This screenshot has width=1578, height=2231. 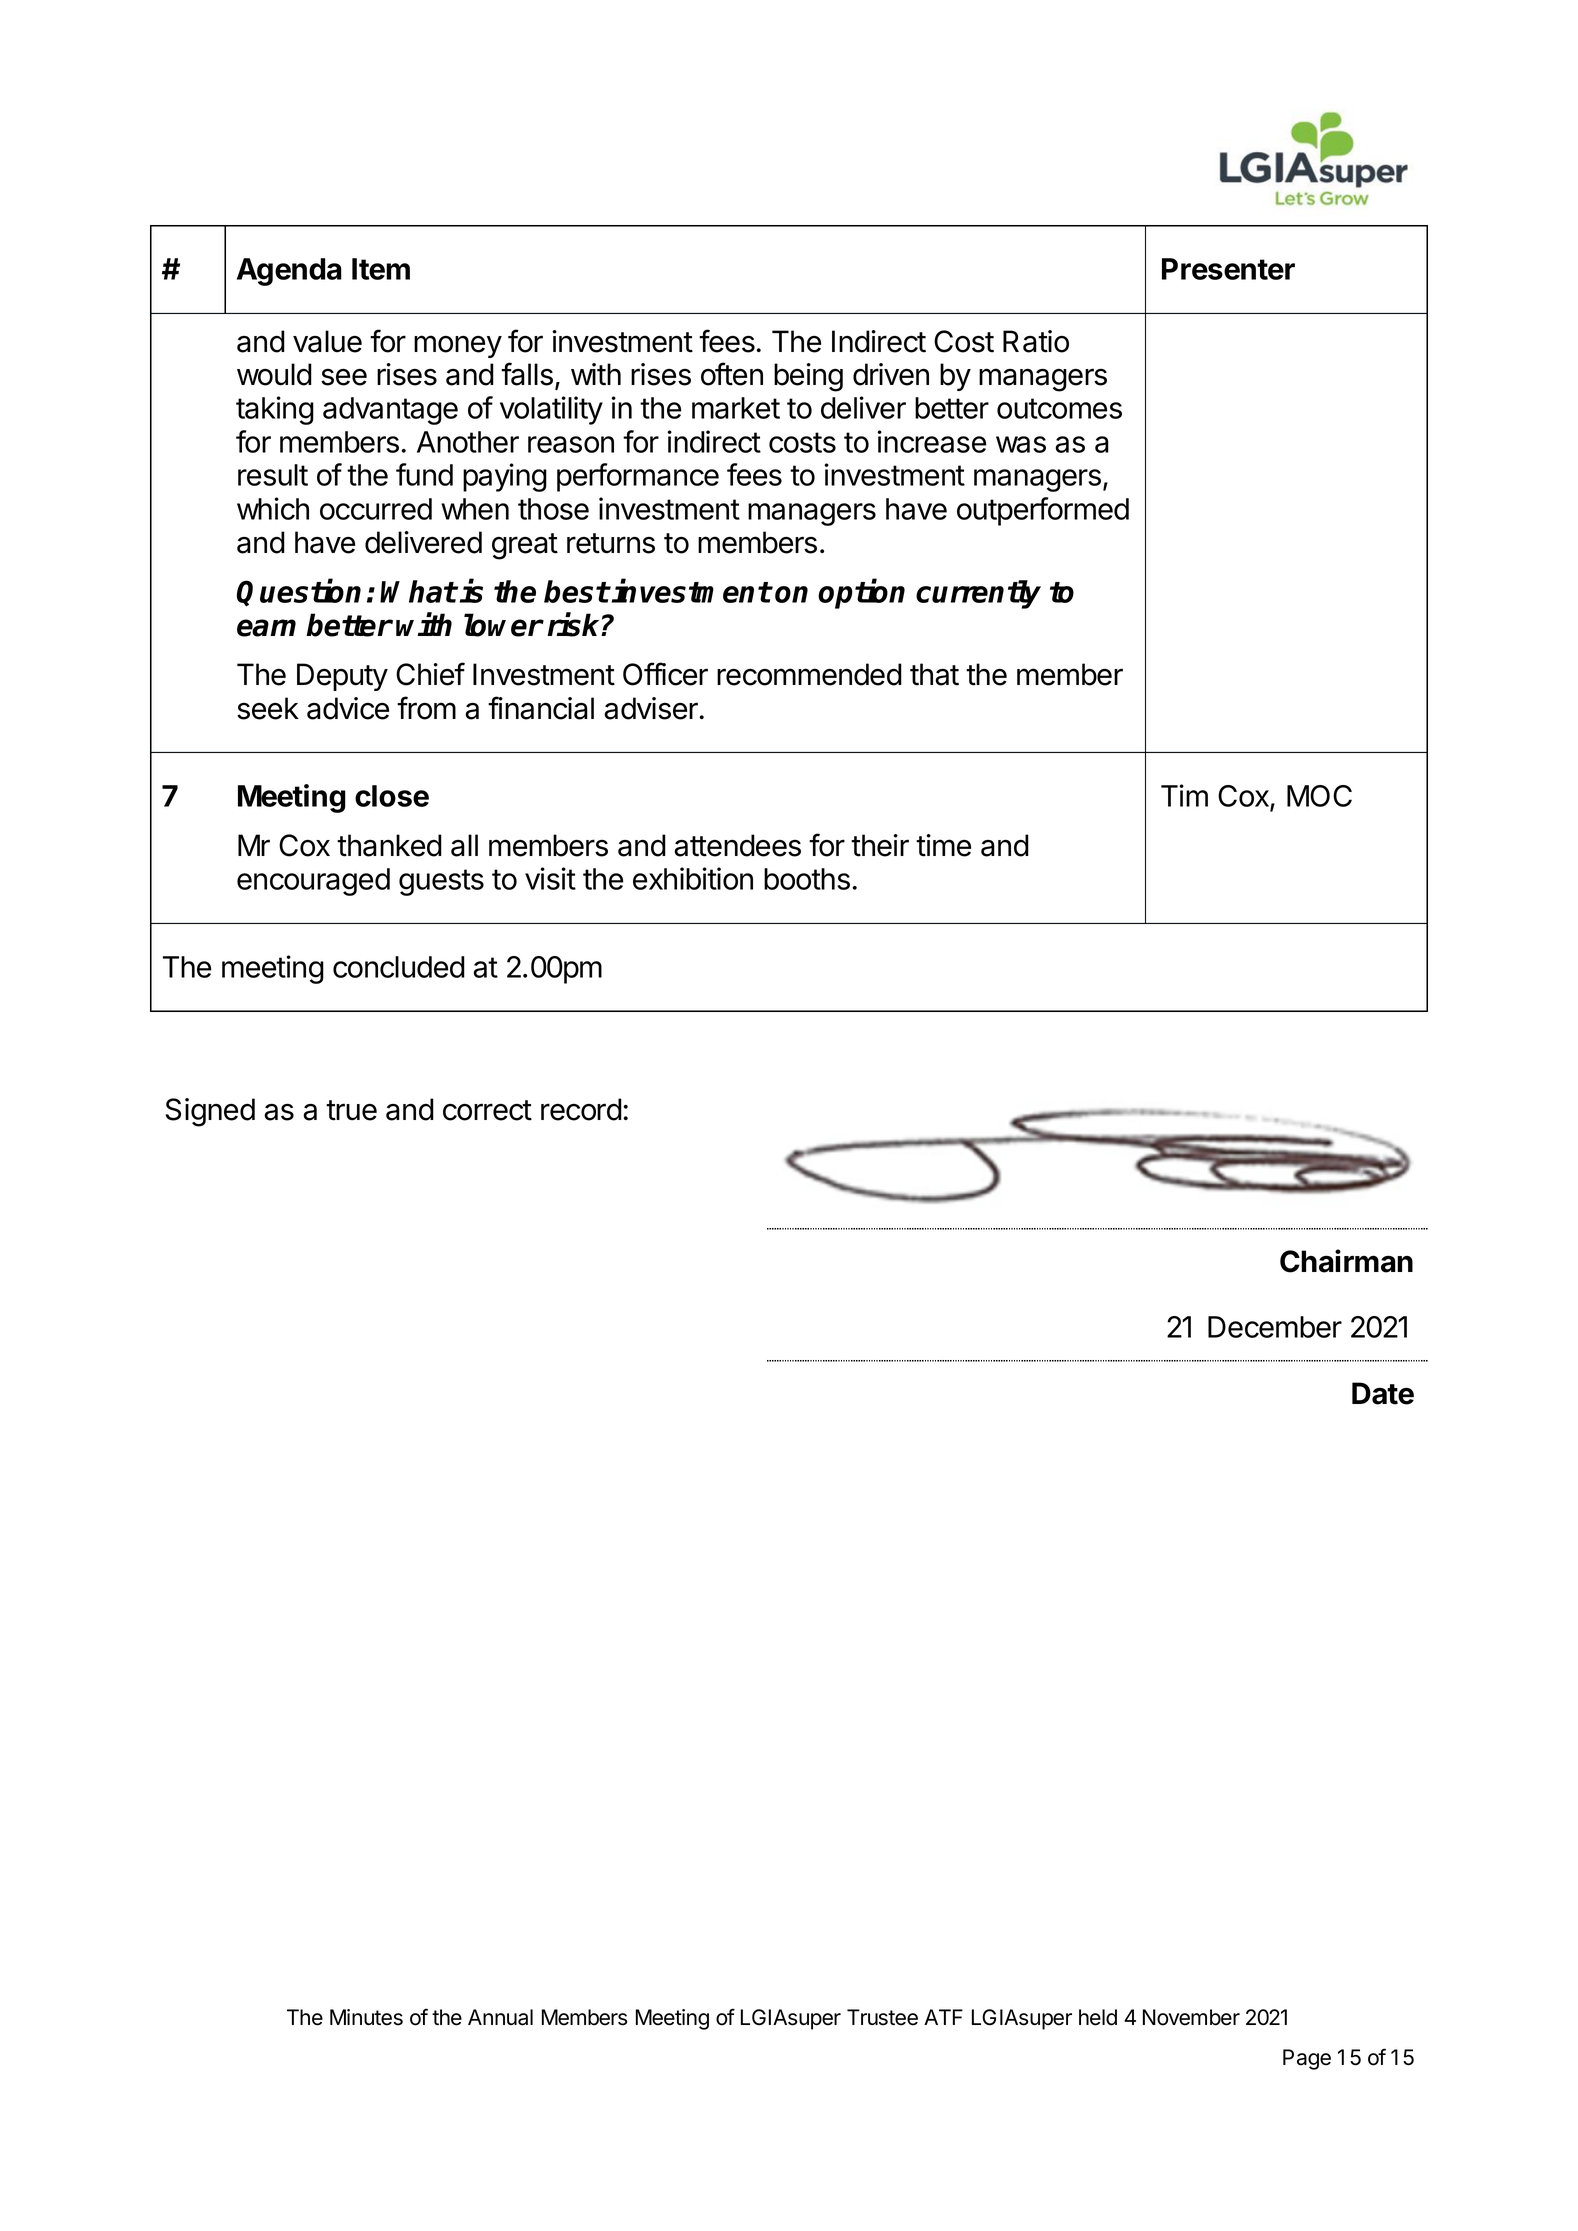 What do you see at coordinates (327, 341) in the screenshot?
I see `value` at bounding box center [327, 341].
